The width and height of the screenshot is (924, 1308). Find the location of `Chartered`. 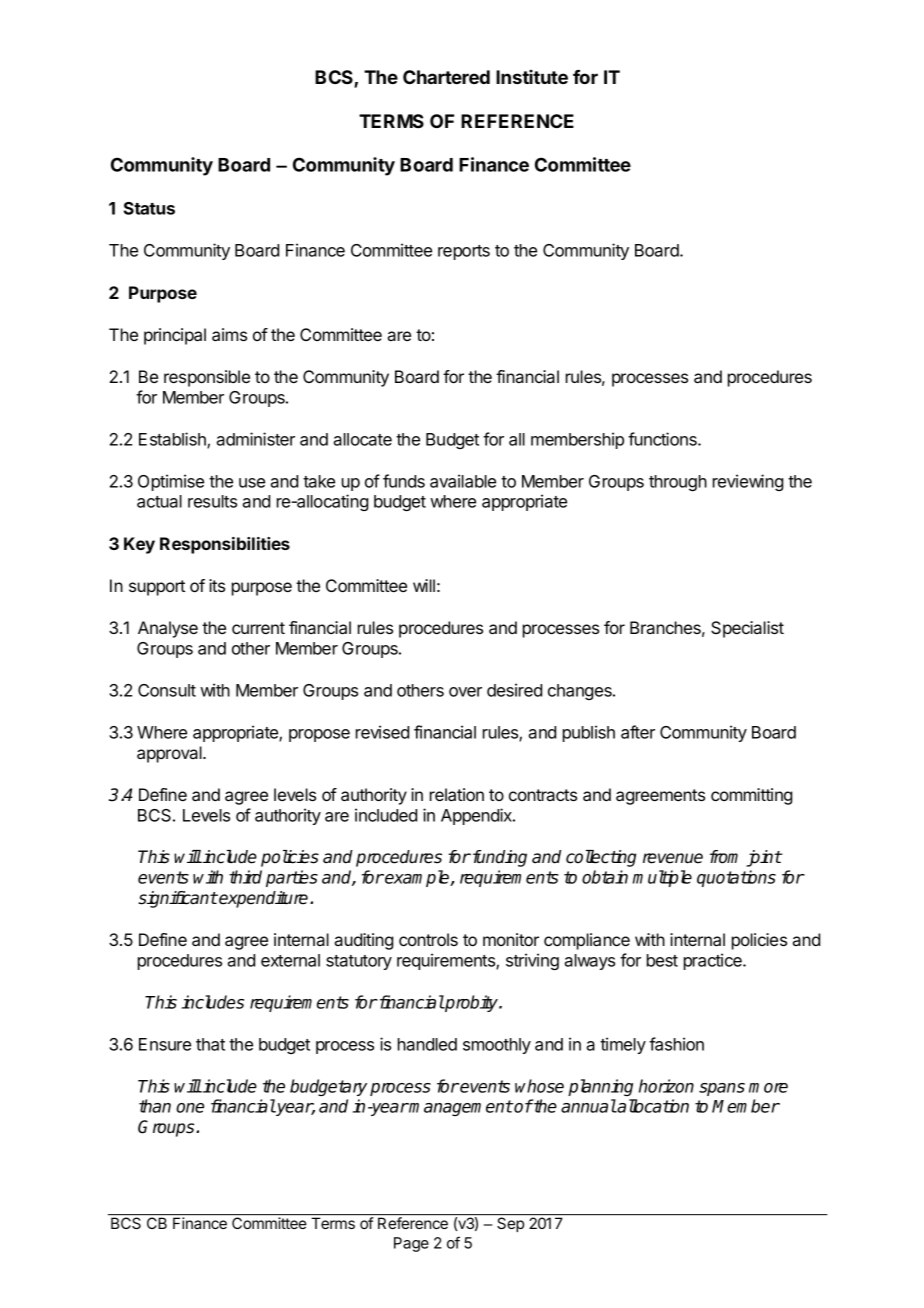

Chartered is located at coordinates (446, 77).
